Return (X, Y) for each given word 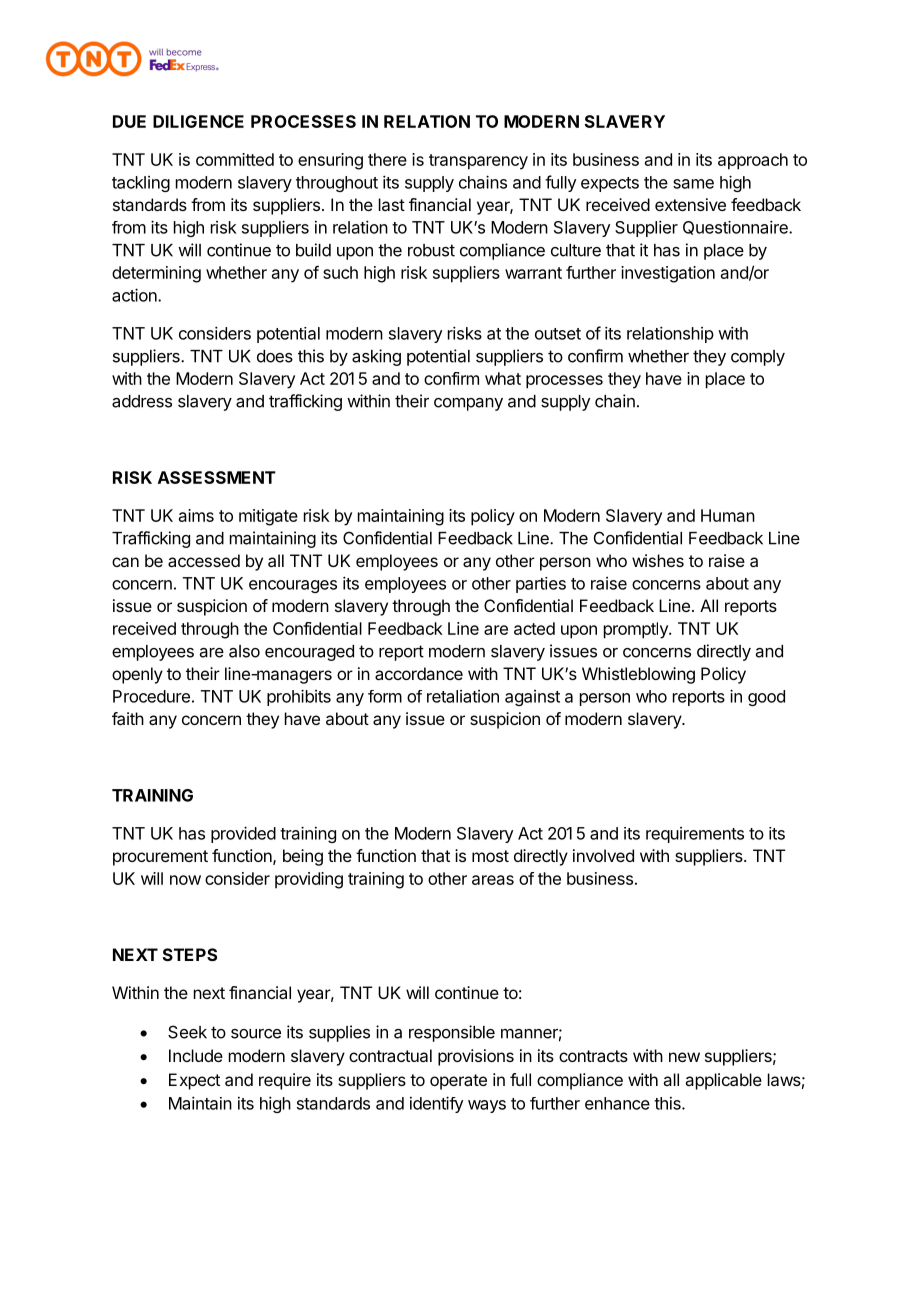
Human (728, 515)
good (766, 698)
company (468, 404)
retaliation (463, 696)
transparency (478, 162)
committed (235, 159)
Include (196, 1055)
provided (243, 834)
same (693, 184)
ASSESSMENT (217, 477)
